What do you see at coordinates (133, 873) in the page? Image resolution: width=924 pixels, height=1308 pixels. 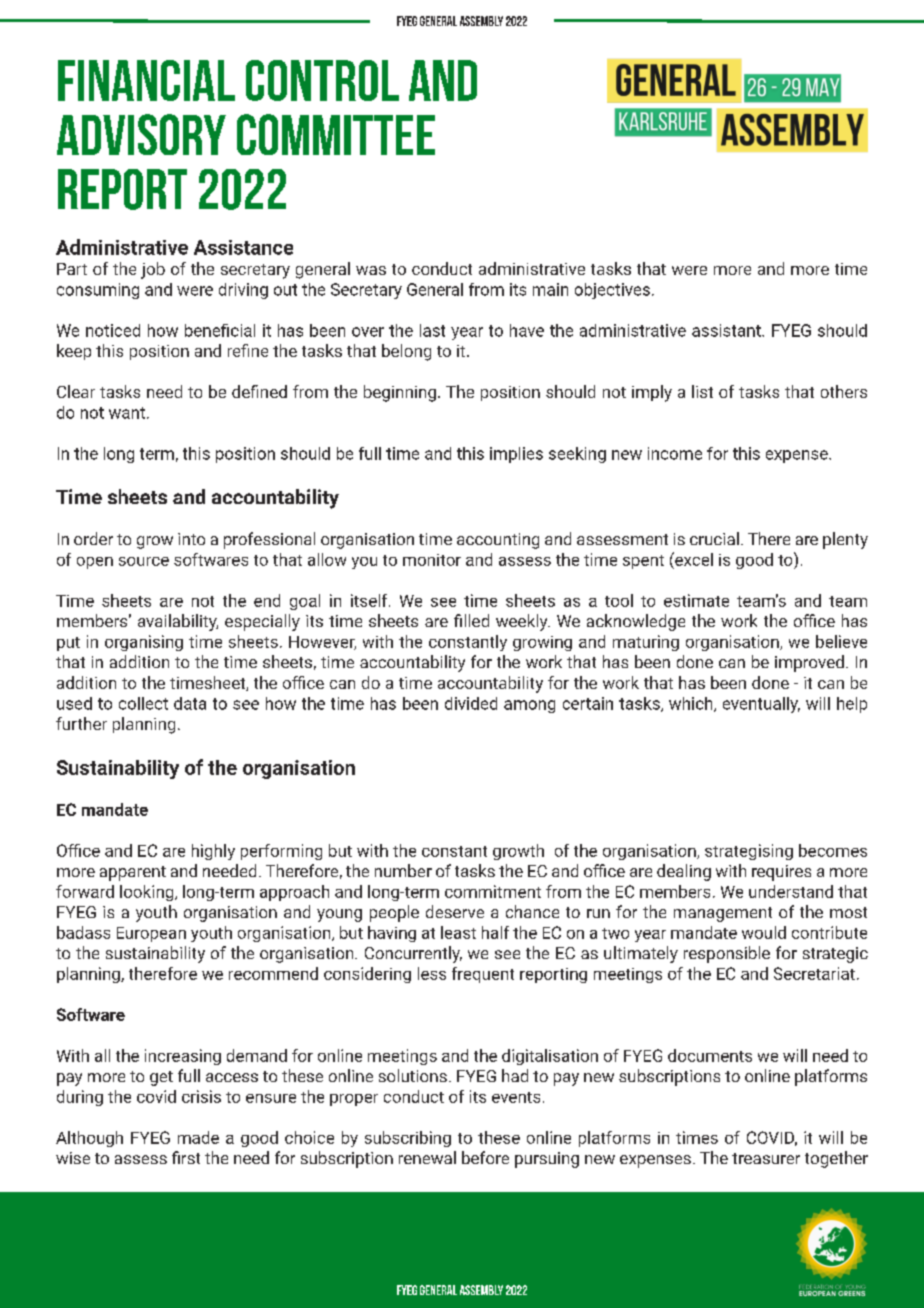 I see `apparent` at bounding box center [133, 873].
